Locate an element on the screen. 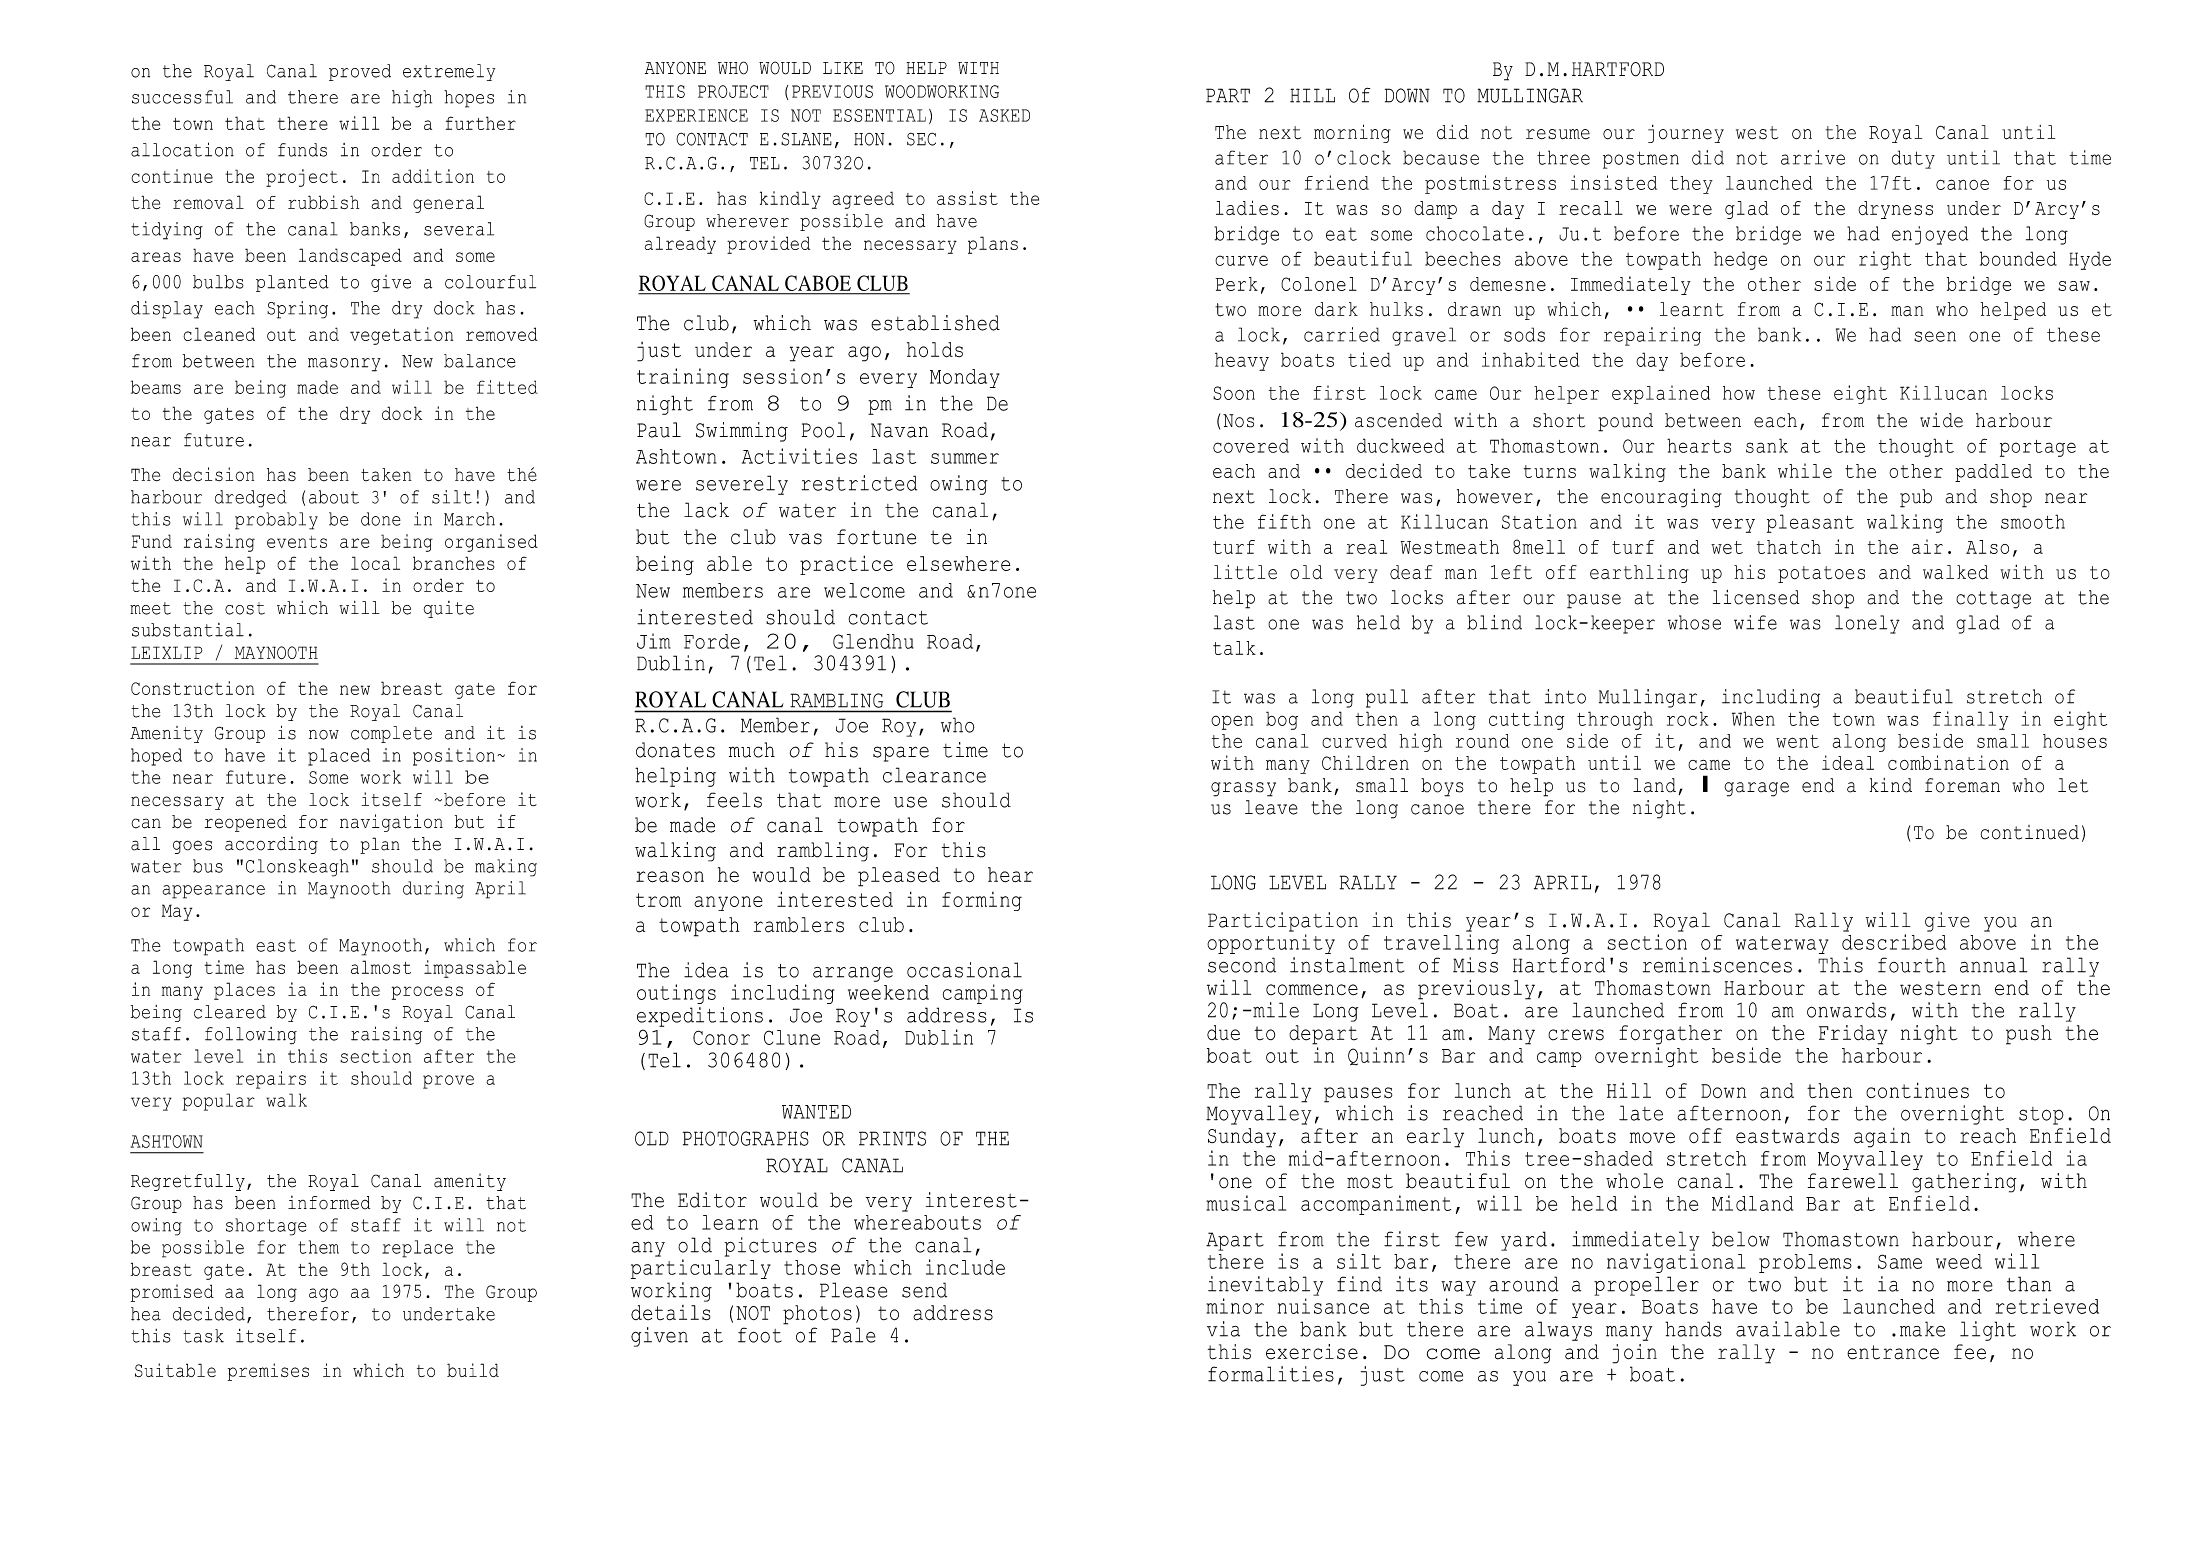 The height and width of the screenshot is (1562, 2209). build is located at coordinates (473, 1370).
